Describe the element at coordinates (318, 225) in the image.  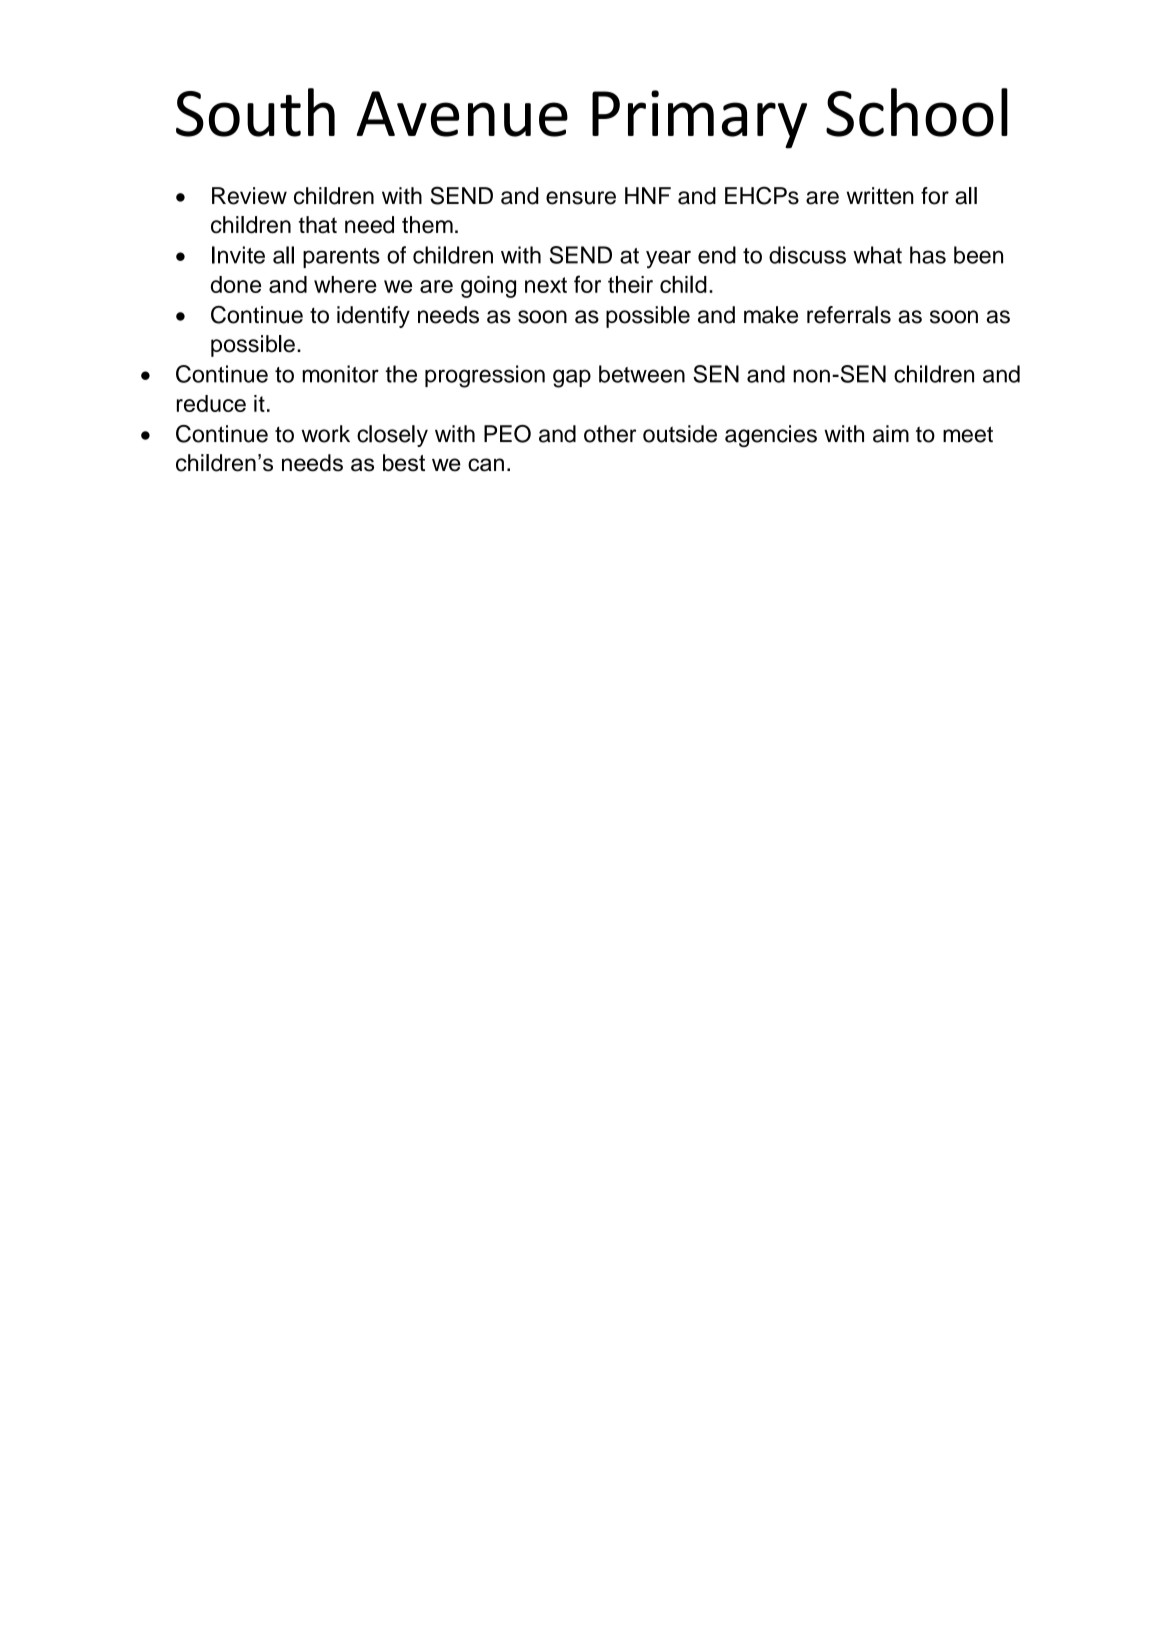
I see `that` at that location.
